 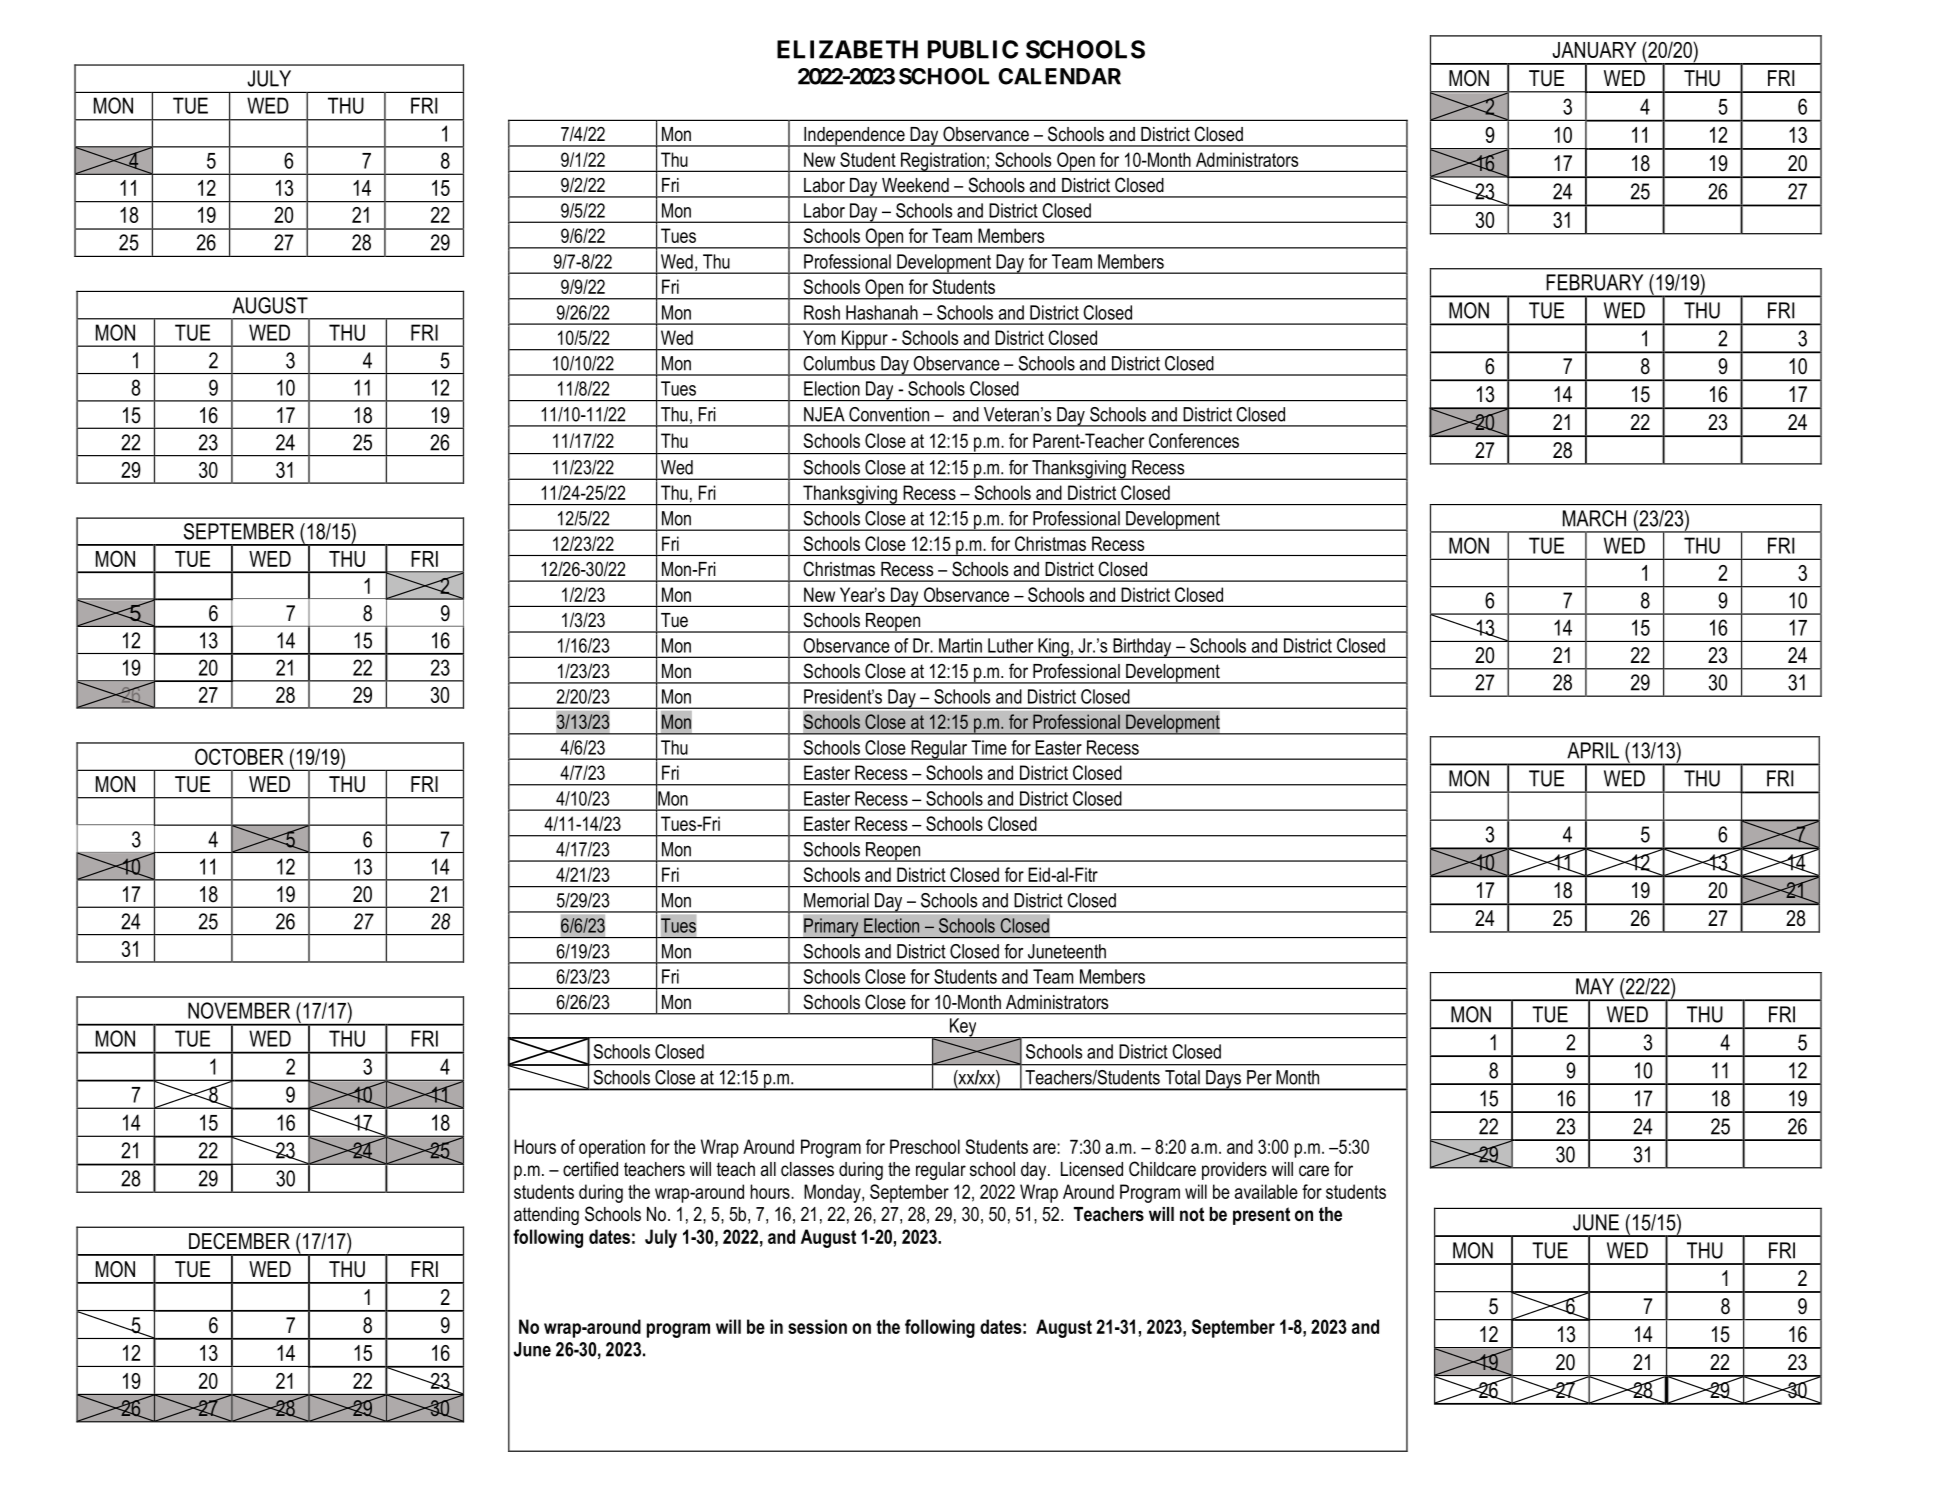 What do you see at coordinates (239, 1241) in the document?
I see `DECEMBER` at bounding box center [239, 1241].
